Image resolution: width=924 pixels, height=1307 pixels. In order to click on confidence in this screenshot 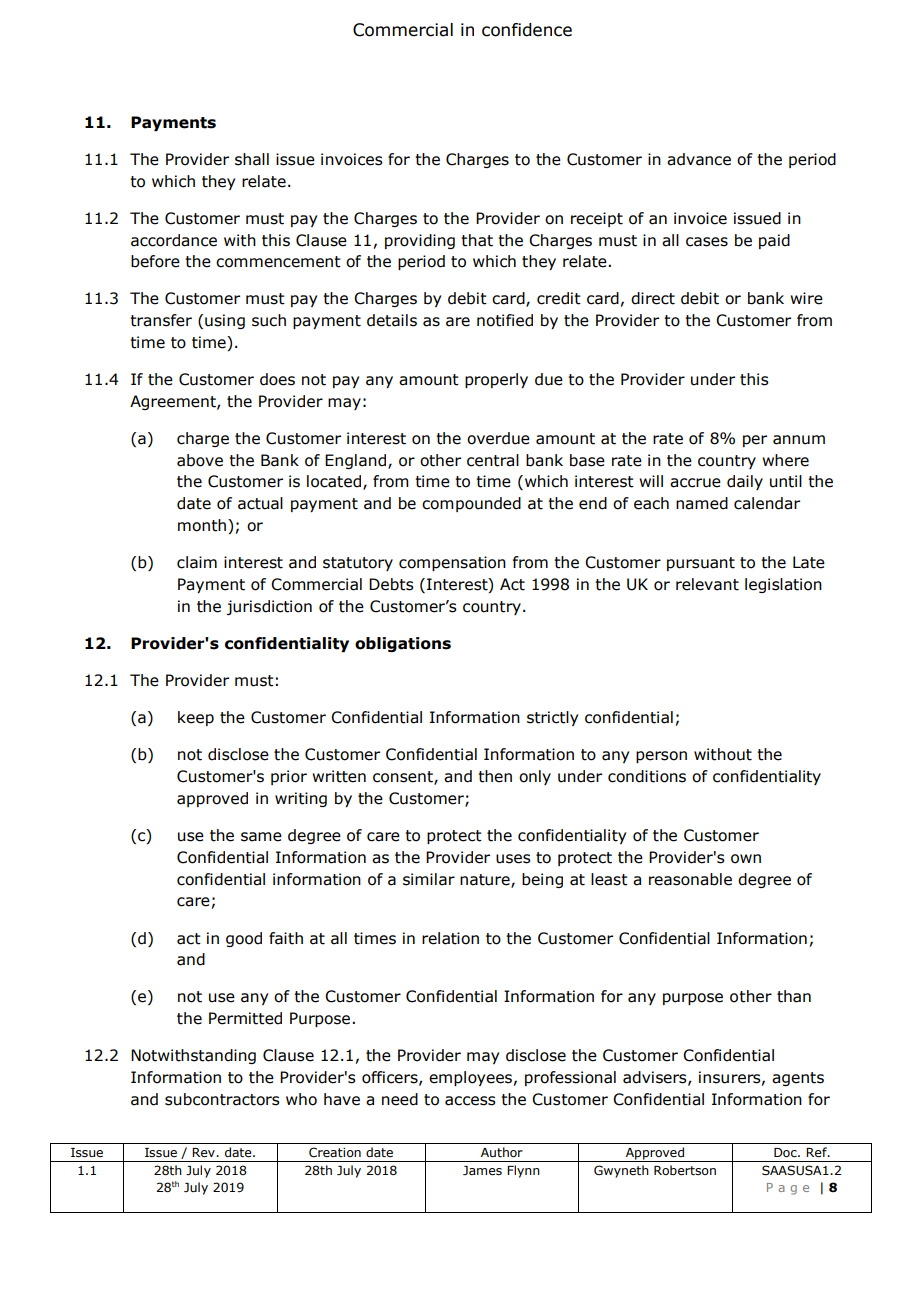, I will do `click(527, 30)`.
